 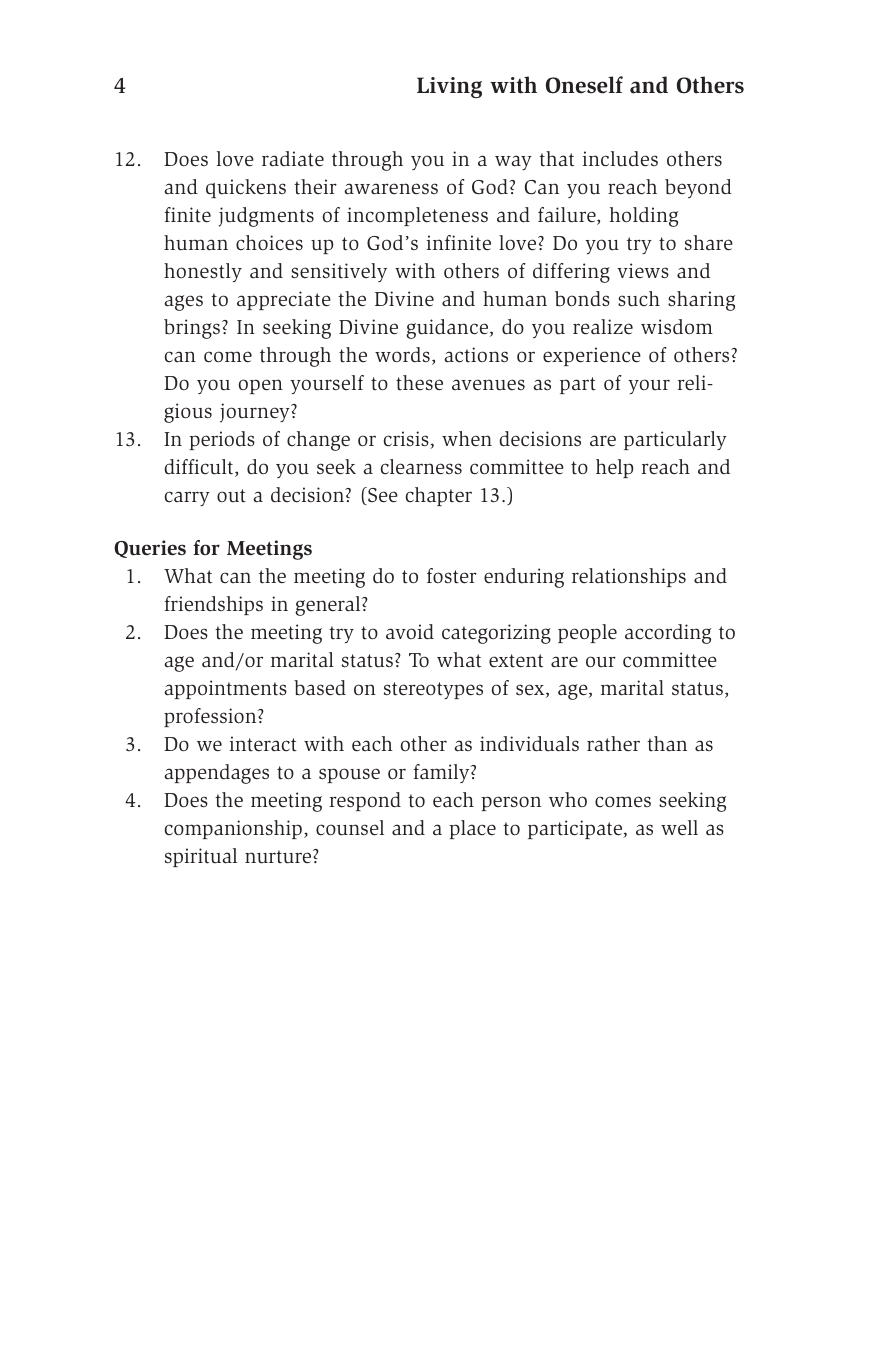 What do you see at coordinates (629, 577) in the image?
I see `relationships` at bounding box center [629, 577].
